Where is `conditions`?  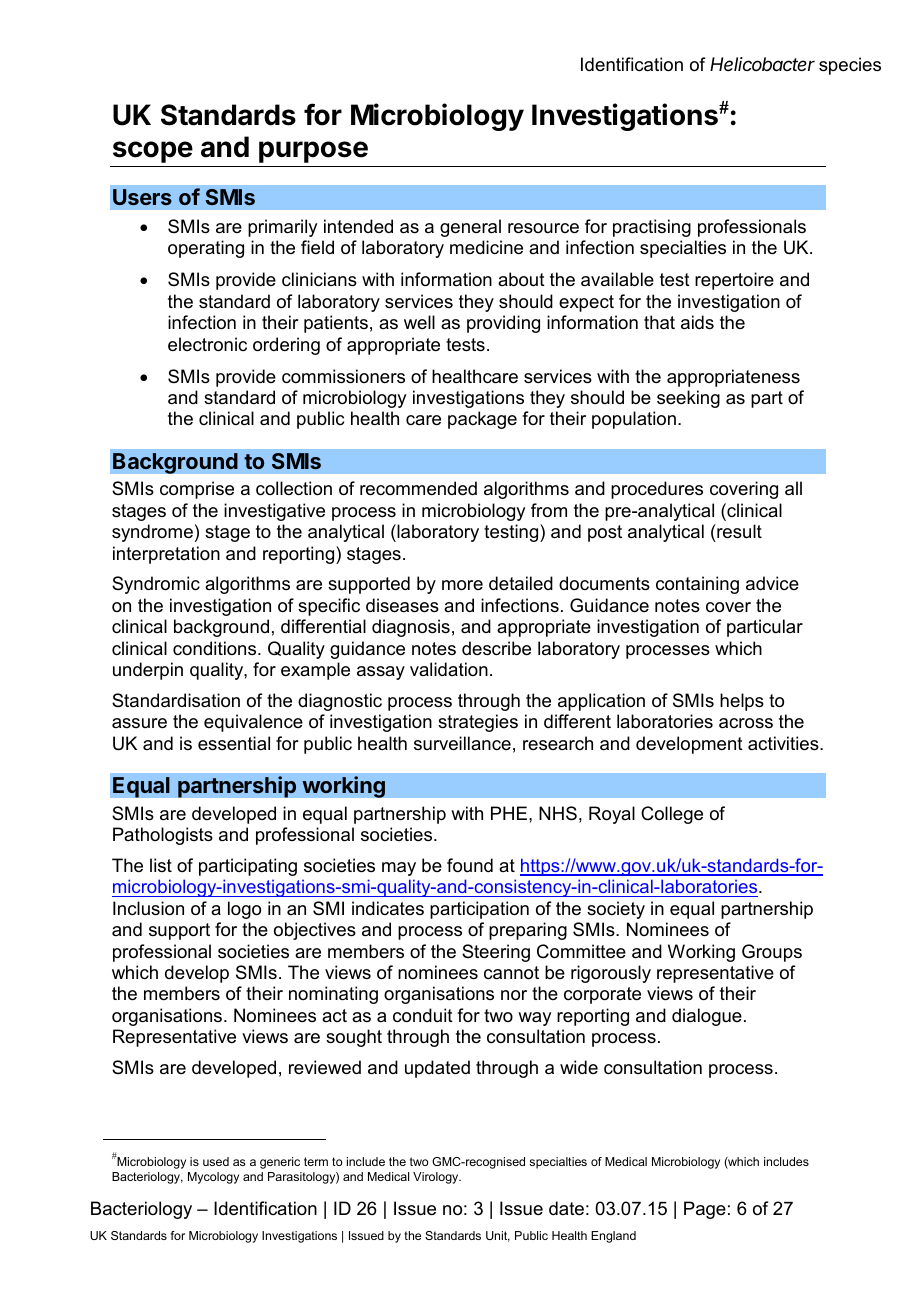 conditions is located at coordinates (216, 648).
